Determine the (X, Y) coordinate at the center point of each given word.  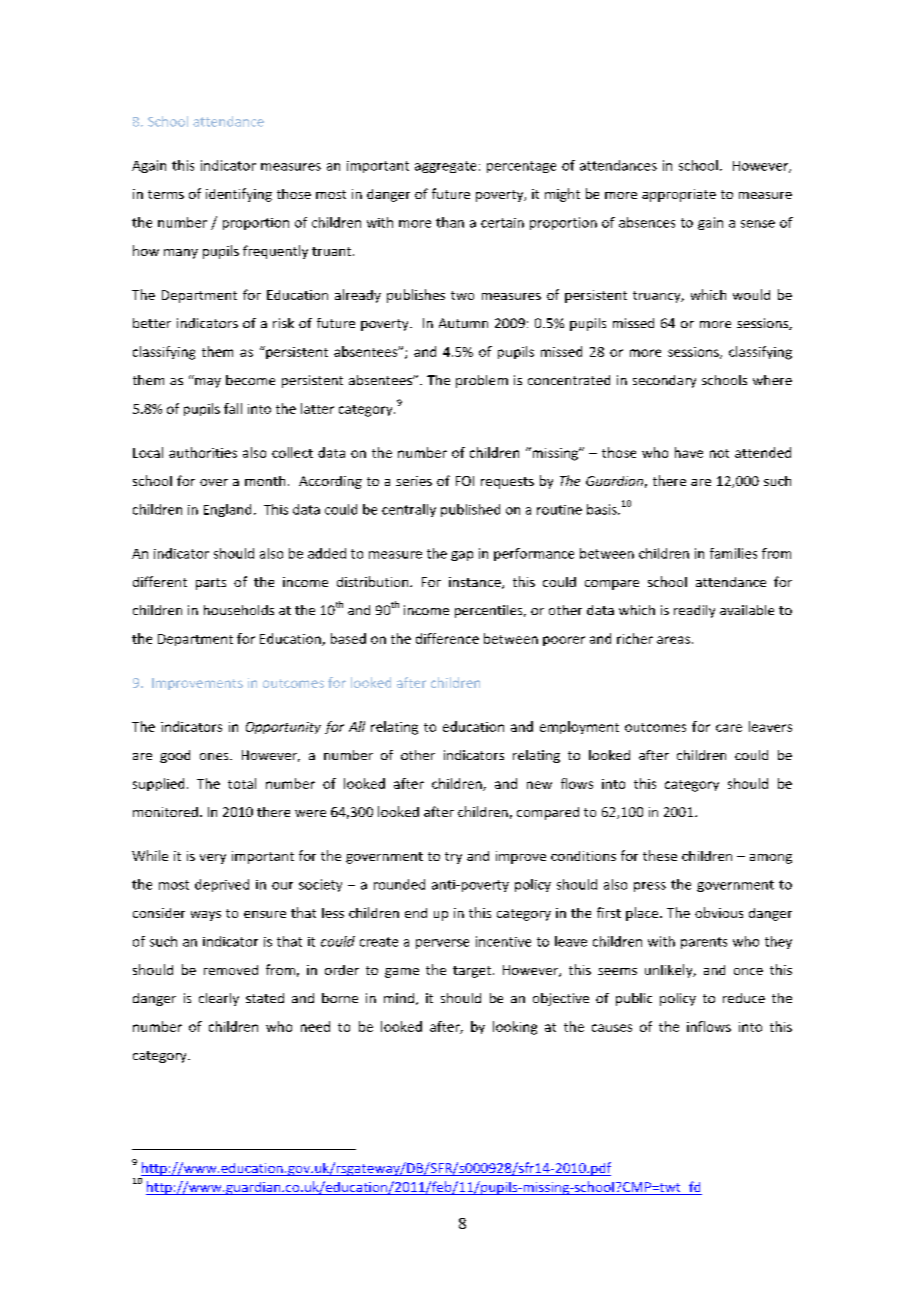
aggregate (445, 167)
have (689, 452)
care (729, 728)
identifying (239, 195)
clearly (219, 999)
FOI (465, 481)
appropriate (679, 195)
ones (215, 756)
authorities (203, 452)
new (539, 785)
